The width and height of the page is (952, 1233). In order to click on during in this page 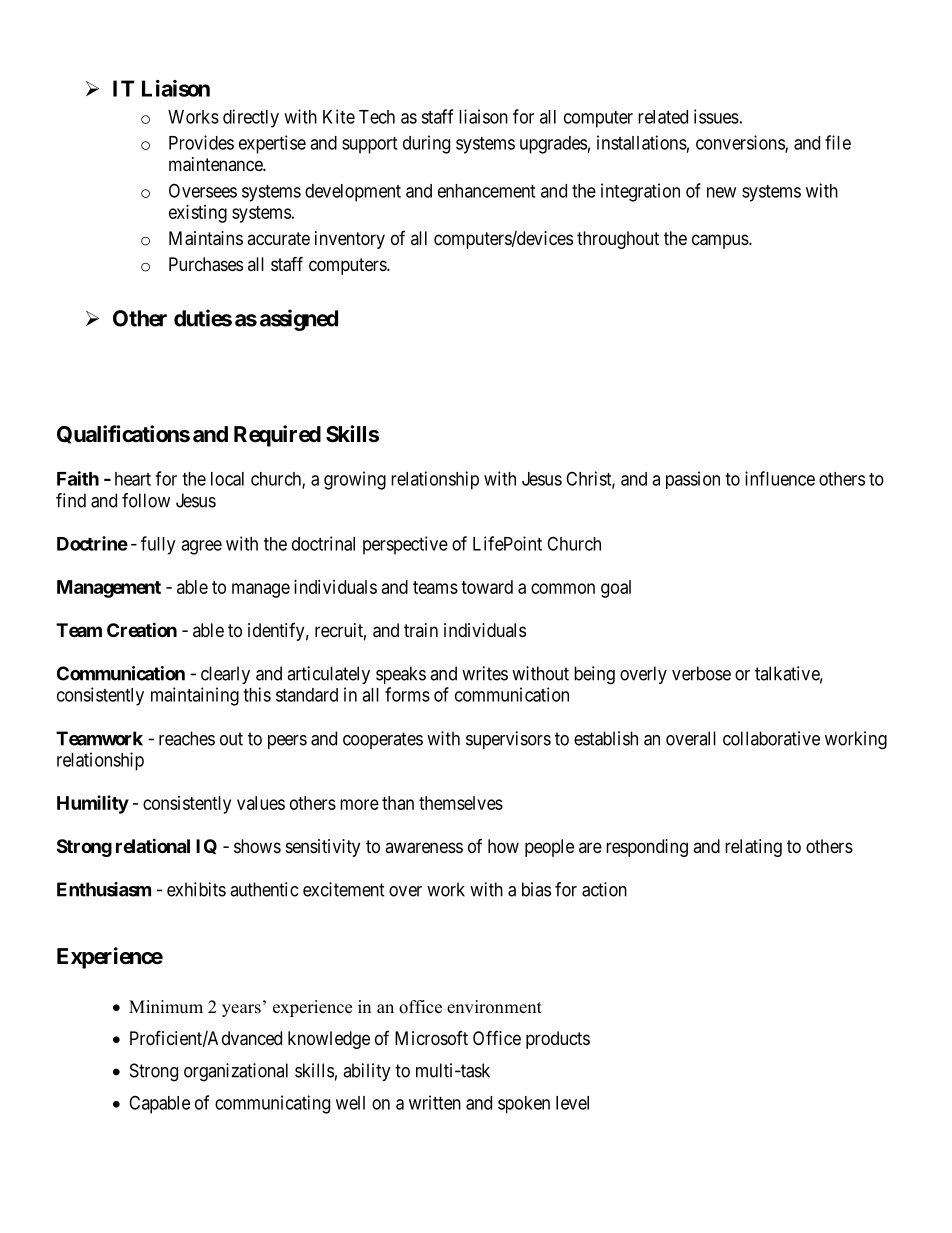, I will do `click(426, 144)`.
